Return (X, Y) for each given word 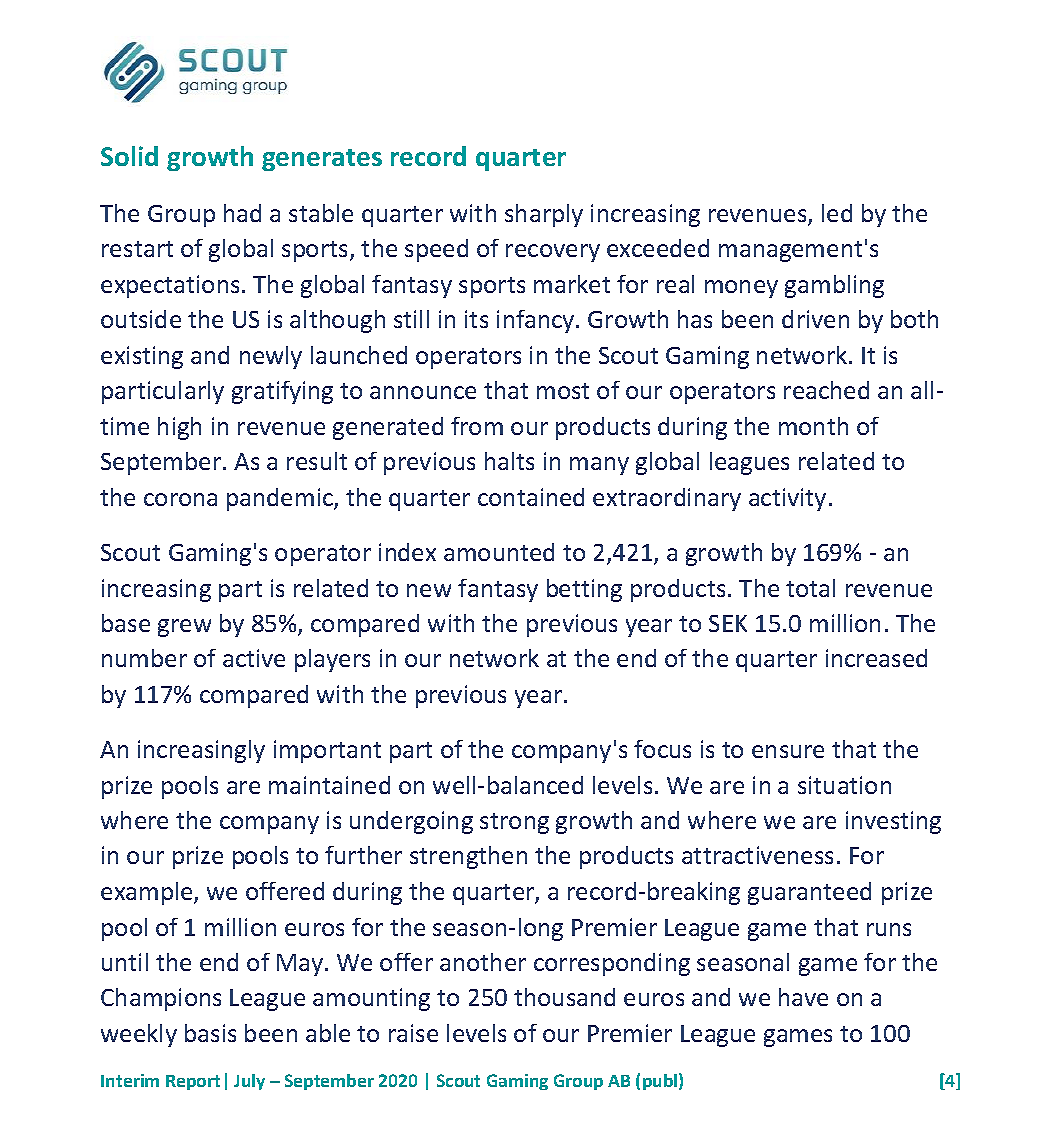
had (242, 213)
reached (826, 390)
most (563, 391)
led (837, 213)
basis (210, 1033)
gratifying (282, 392)
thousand (564, 997)
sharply (544, 215)
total (810, 588)
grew (184, 628)
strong (514, 823)
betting (584, 590)
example (148, 893)
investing (893, 822)
